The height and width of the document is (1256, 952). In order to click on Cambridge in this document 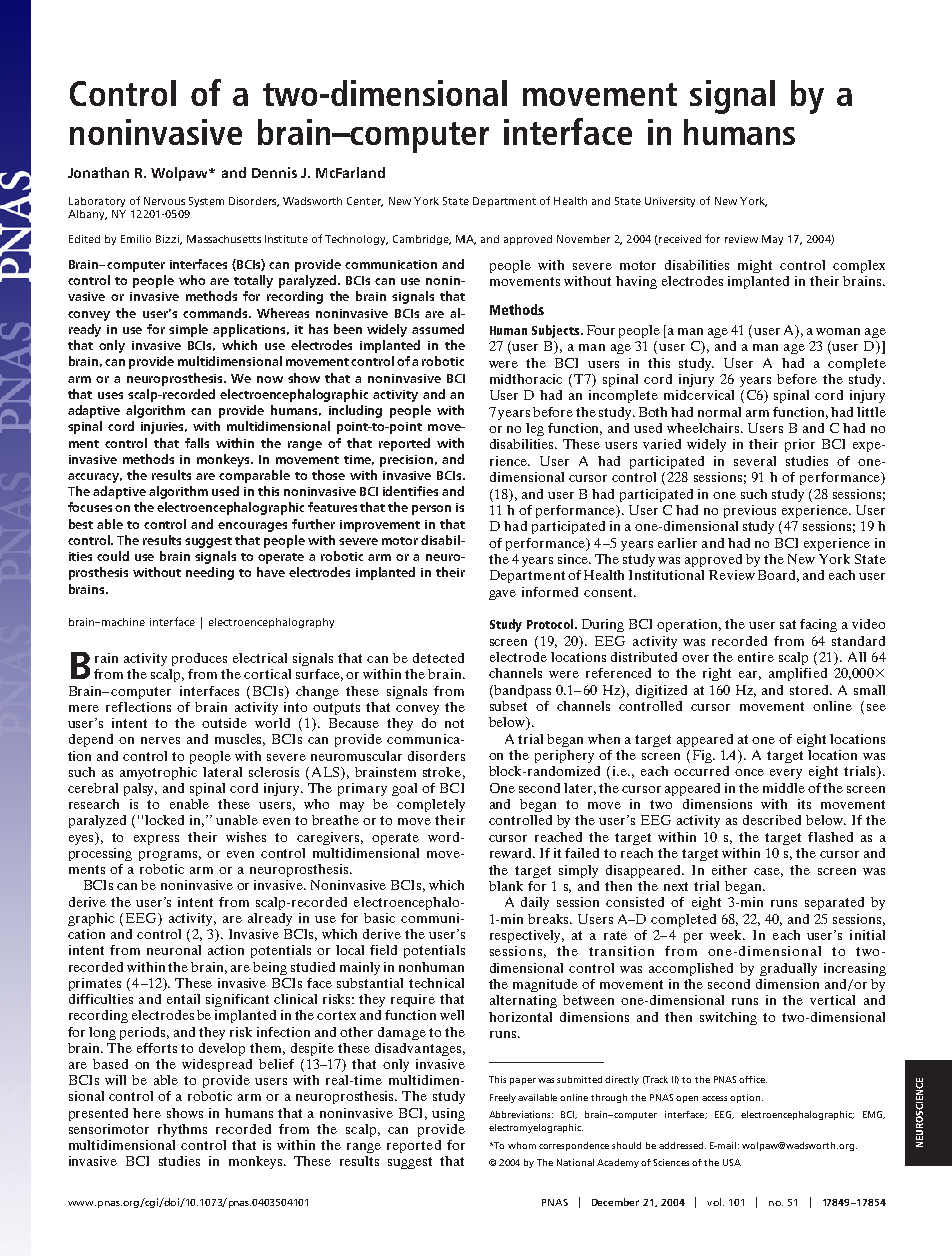, I will do `click(422, 240)`.
